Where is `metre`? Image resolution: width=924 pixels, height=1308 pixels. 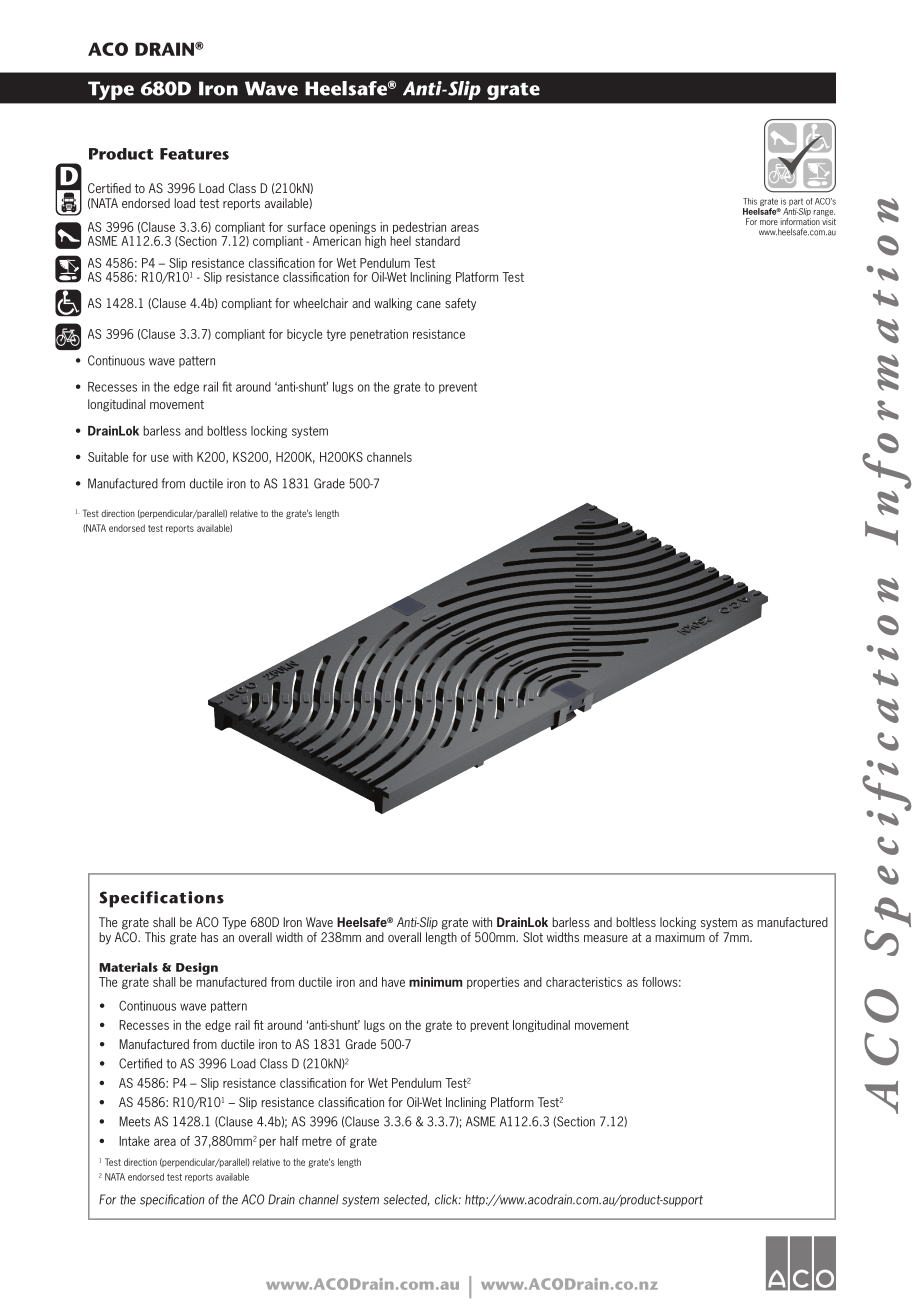
metre is located at coordinates (317, 1141).
